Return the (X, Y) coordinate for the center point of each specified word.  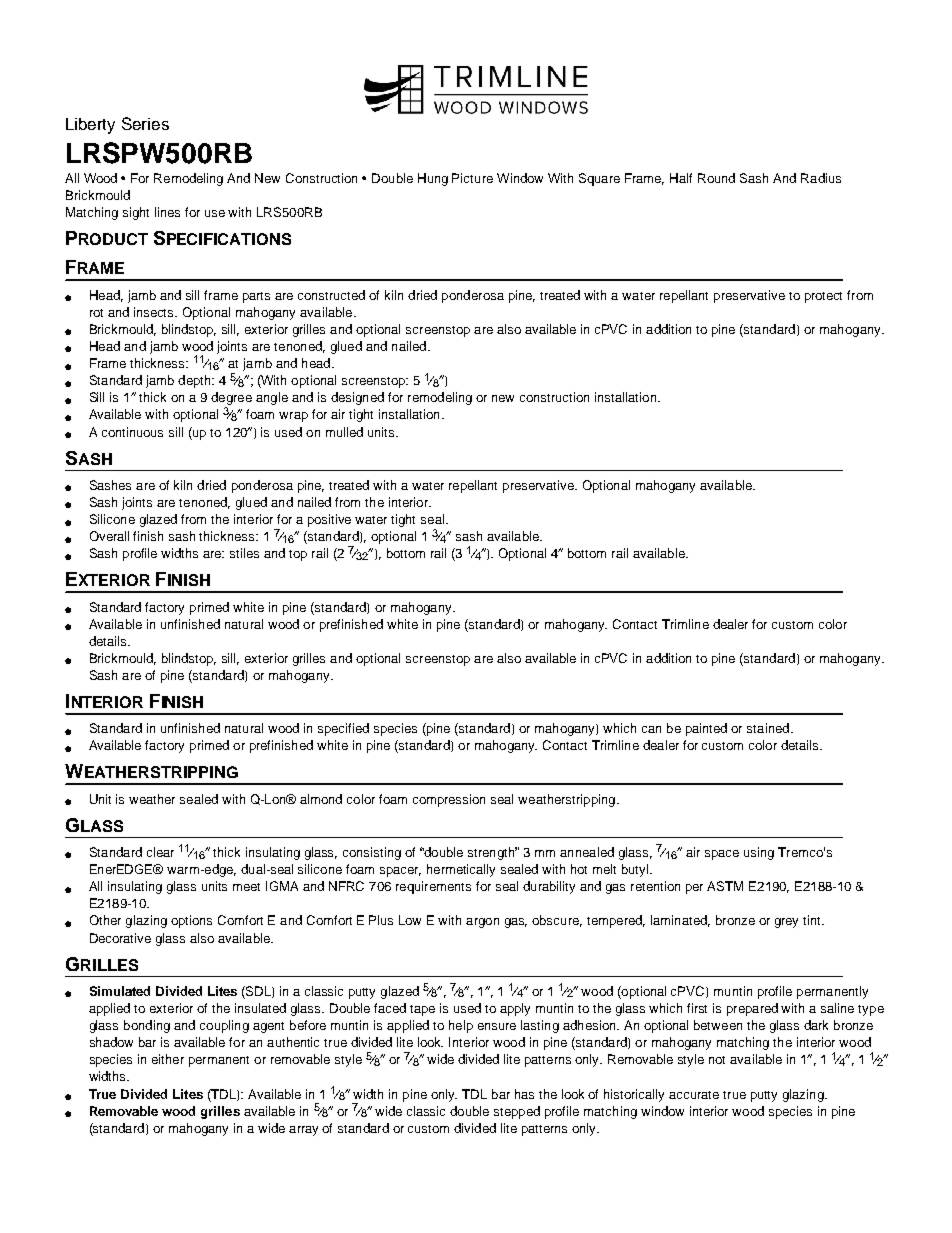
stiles (244, 553)
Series (145, 123)
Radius (821, 178)
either (168, 1059)
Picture (472, 178)
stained (768, 728)
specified (343, 729)
